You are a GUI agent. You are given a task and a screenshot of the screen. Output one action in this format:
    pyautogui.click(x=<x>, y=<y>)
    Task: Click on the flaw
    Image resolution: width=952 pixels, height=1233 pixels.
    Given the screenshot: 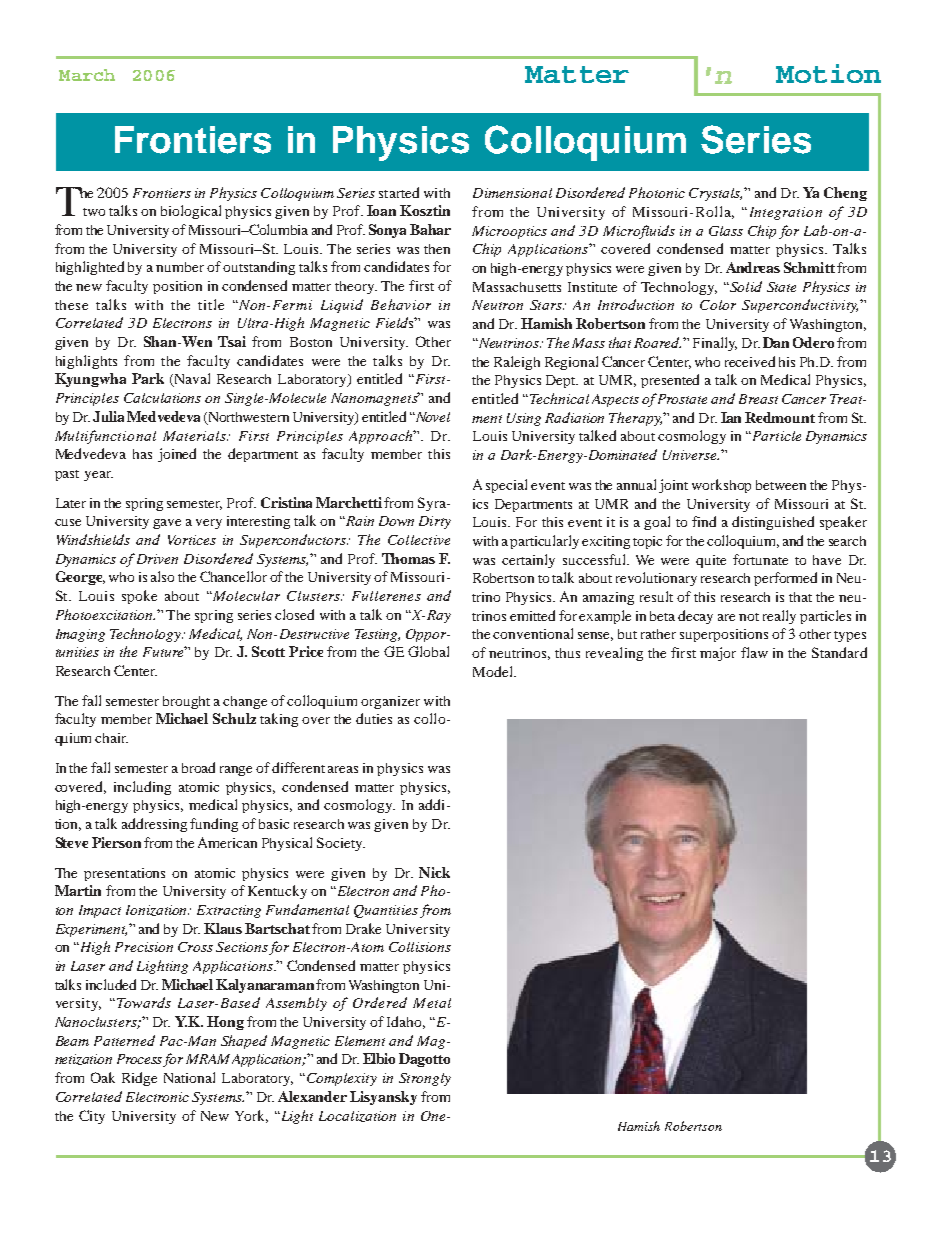 What is the action you would take?
    pyautogui.click(x=754, y=652)
